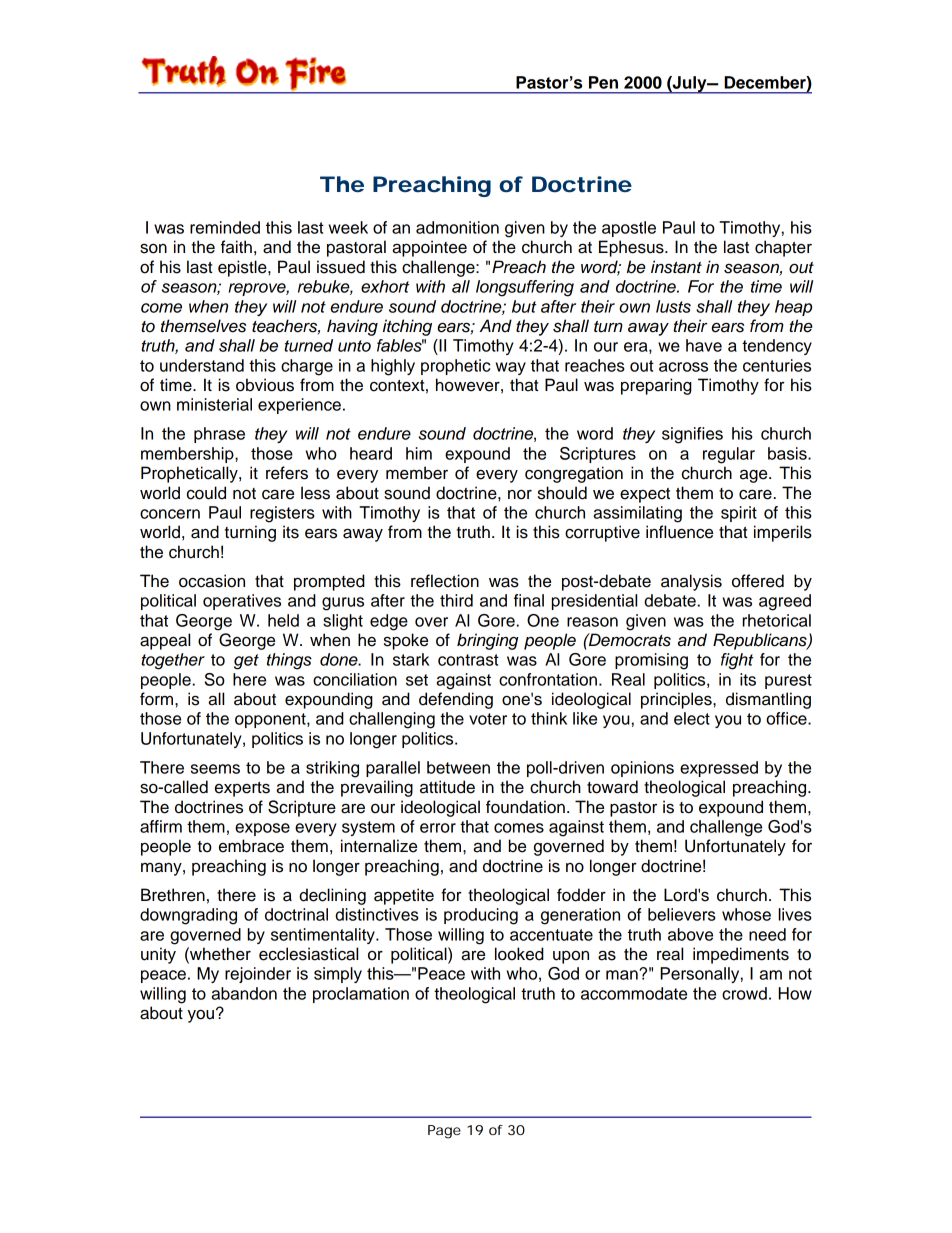 The height and width of the screenshot is (1233, 952). Describe the element at coordinates (783, 248) in the screenshot. I see `chapter` at that location.
